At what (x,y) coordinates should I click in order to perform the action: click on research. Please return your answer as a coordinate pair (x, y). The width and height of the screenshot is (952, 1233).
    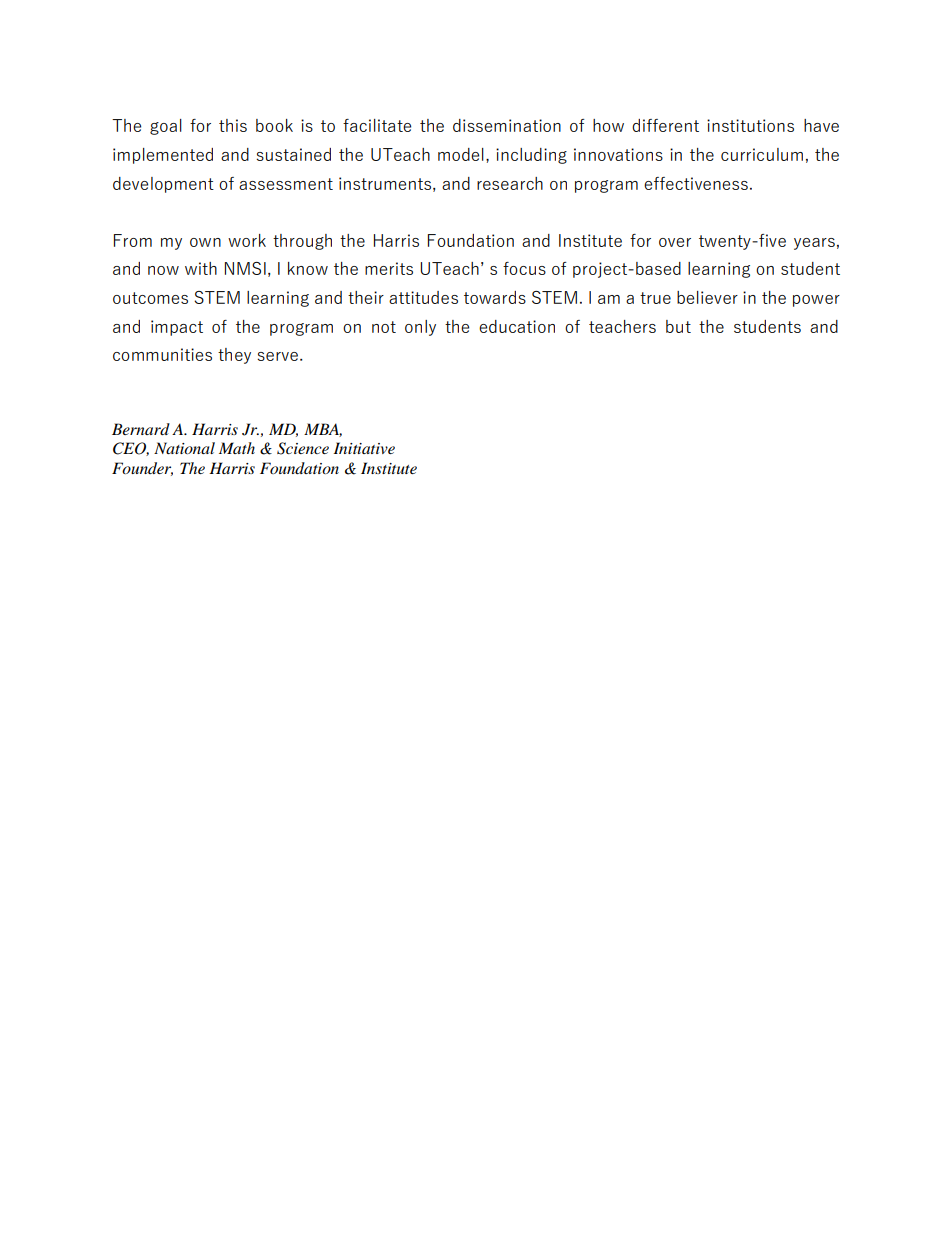
    Looking at the image, I should click on (510, 183).
